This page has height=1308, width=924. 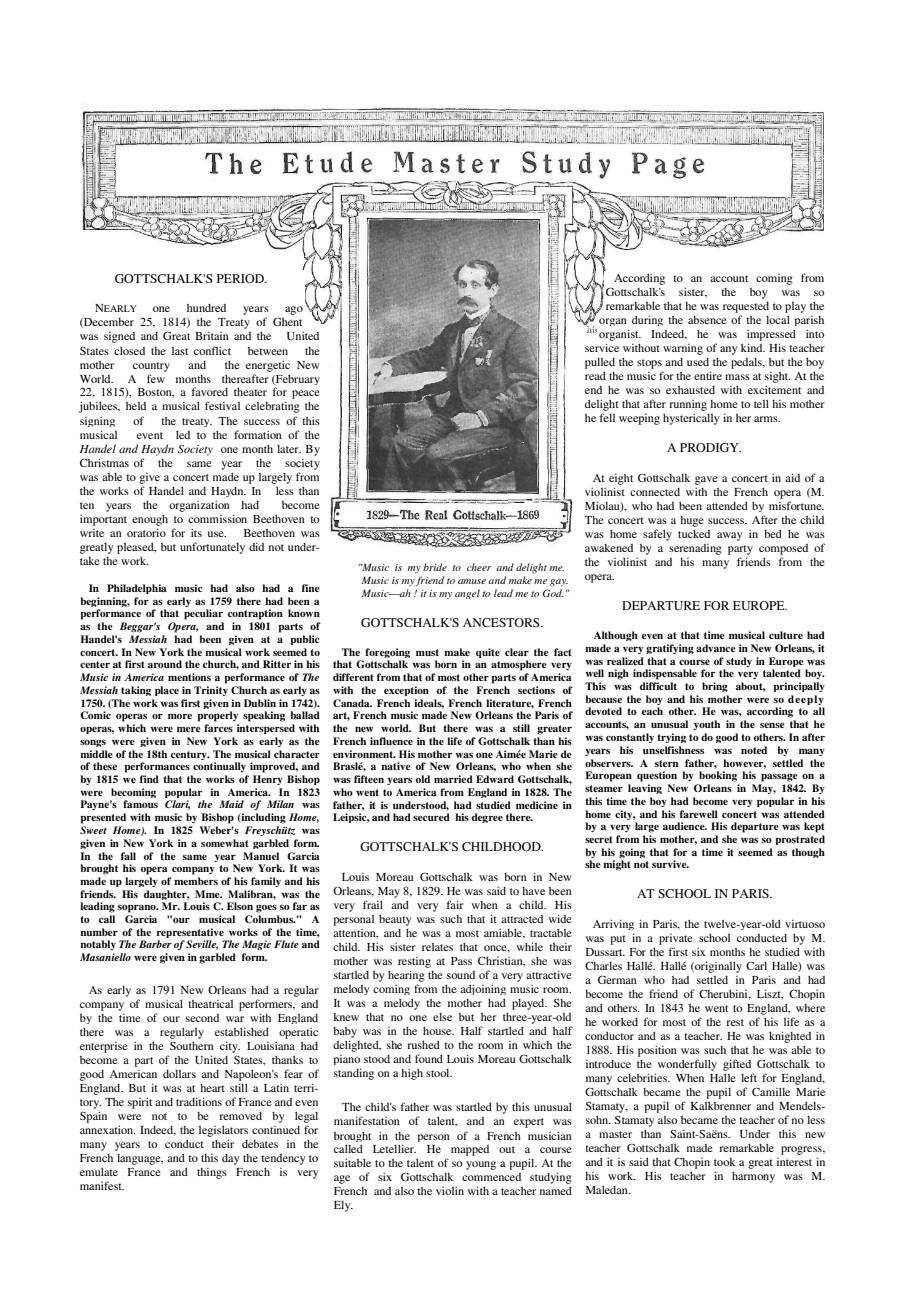 What do you see at coordinates (212, 1173) in the page?
I see `things` at bounding box center [212, 1173].
